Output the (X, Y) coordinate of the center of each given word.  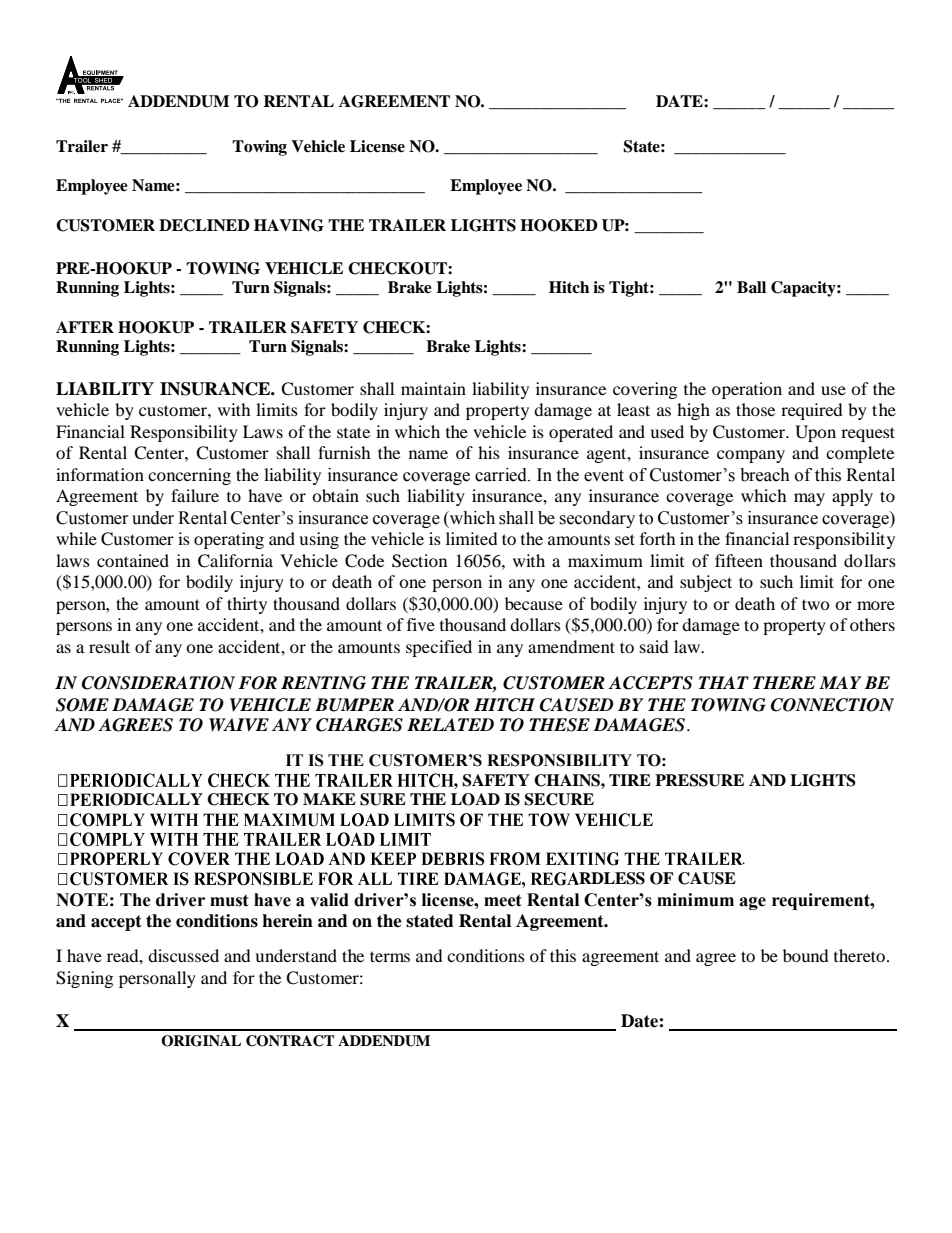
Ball (751, 287)
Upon (815, 433)
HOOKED (559, 225)
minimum (695, 900)
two (816, 604)
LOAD (475, 799)
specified (439, 648)
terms (390, 956)
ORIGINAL (201, 1041)
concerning (189, 476)
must (229, 900)
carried (502, 475)
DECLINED (204, 225)
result (109, 646)
